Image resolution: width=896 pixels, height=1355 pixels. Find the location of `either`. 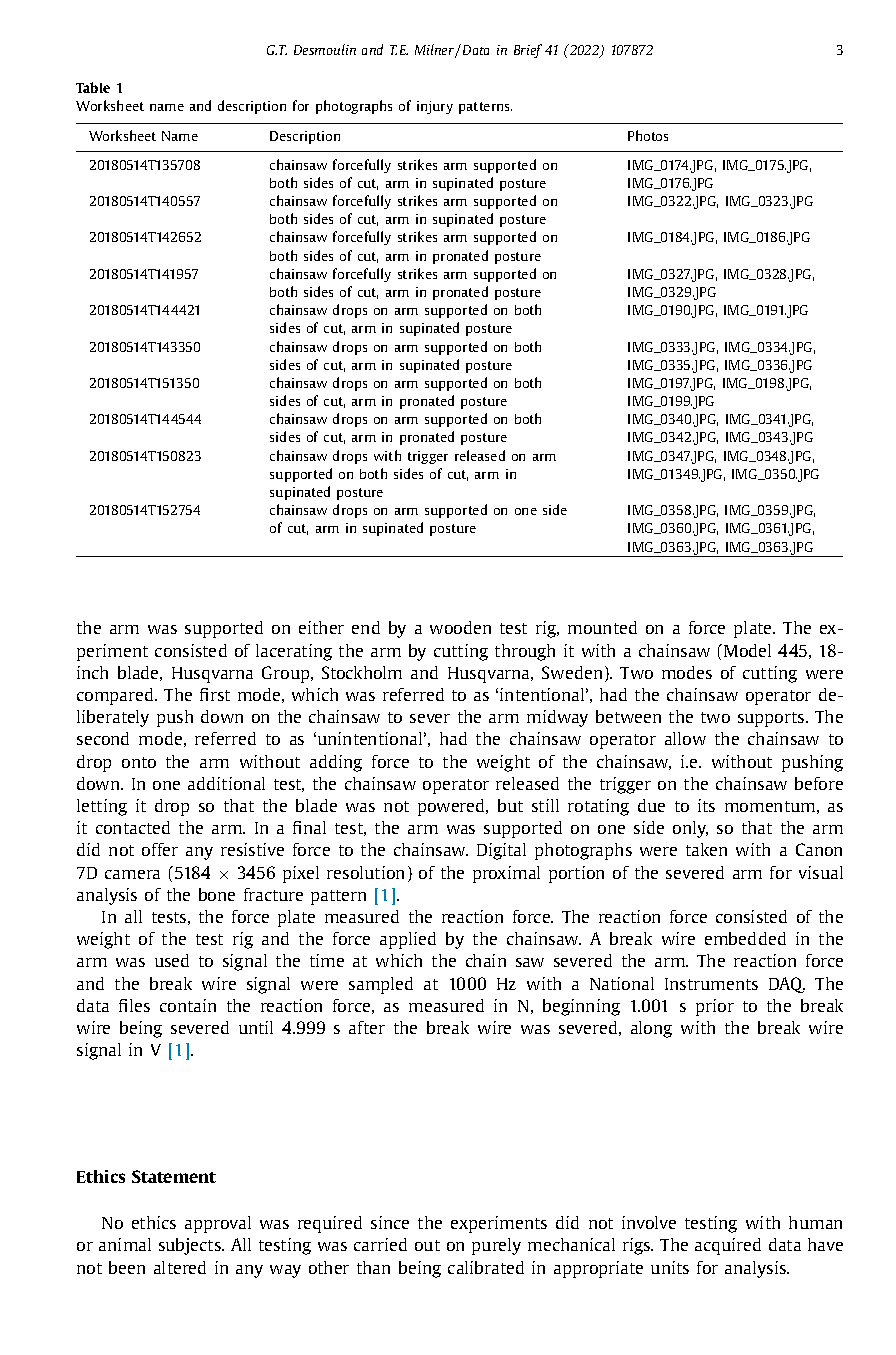

either is located at coordinates (321, 627).
